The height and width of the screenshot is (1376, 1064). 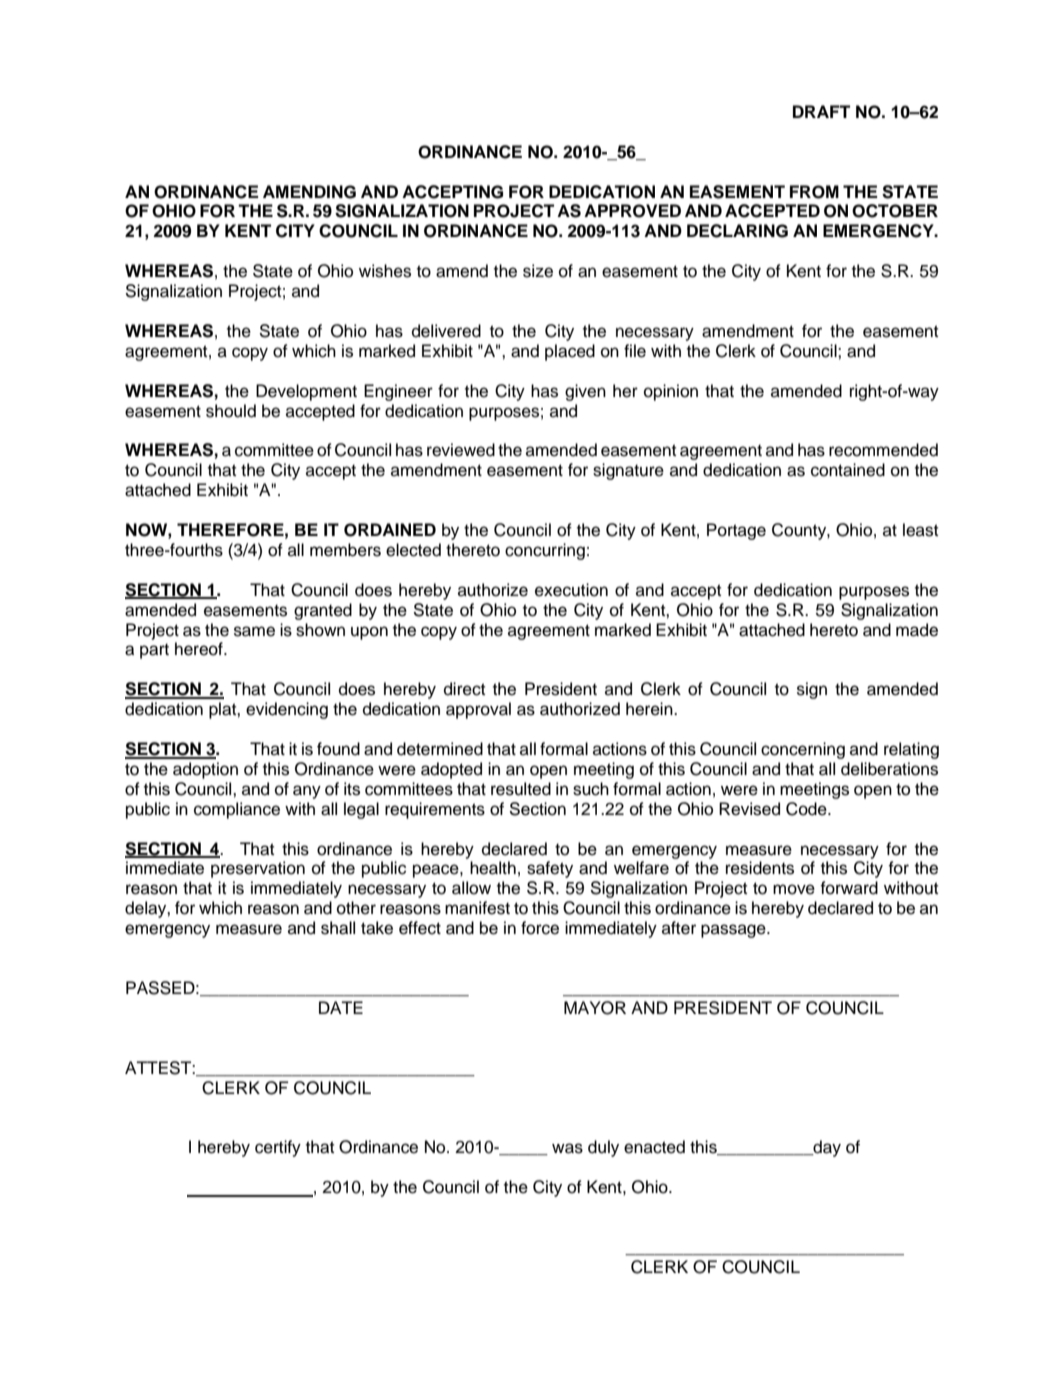 I want to click on safety, so click(x=550, y=869).
